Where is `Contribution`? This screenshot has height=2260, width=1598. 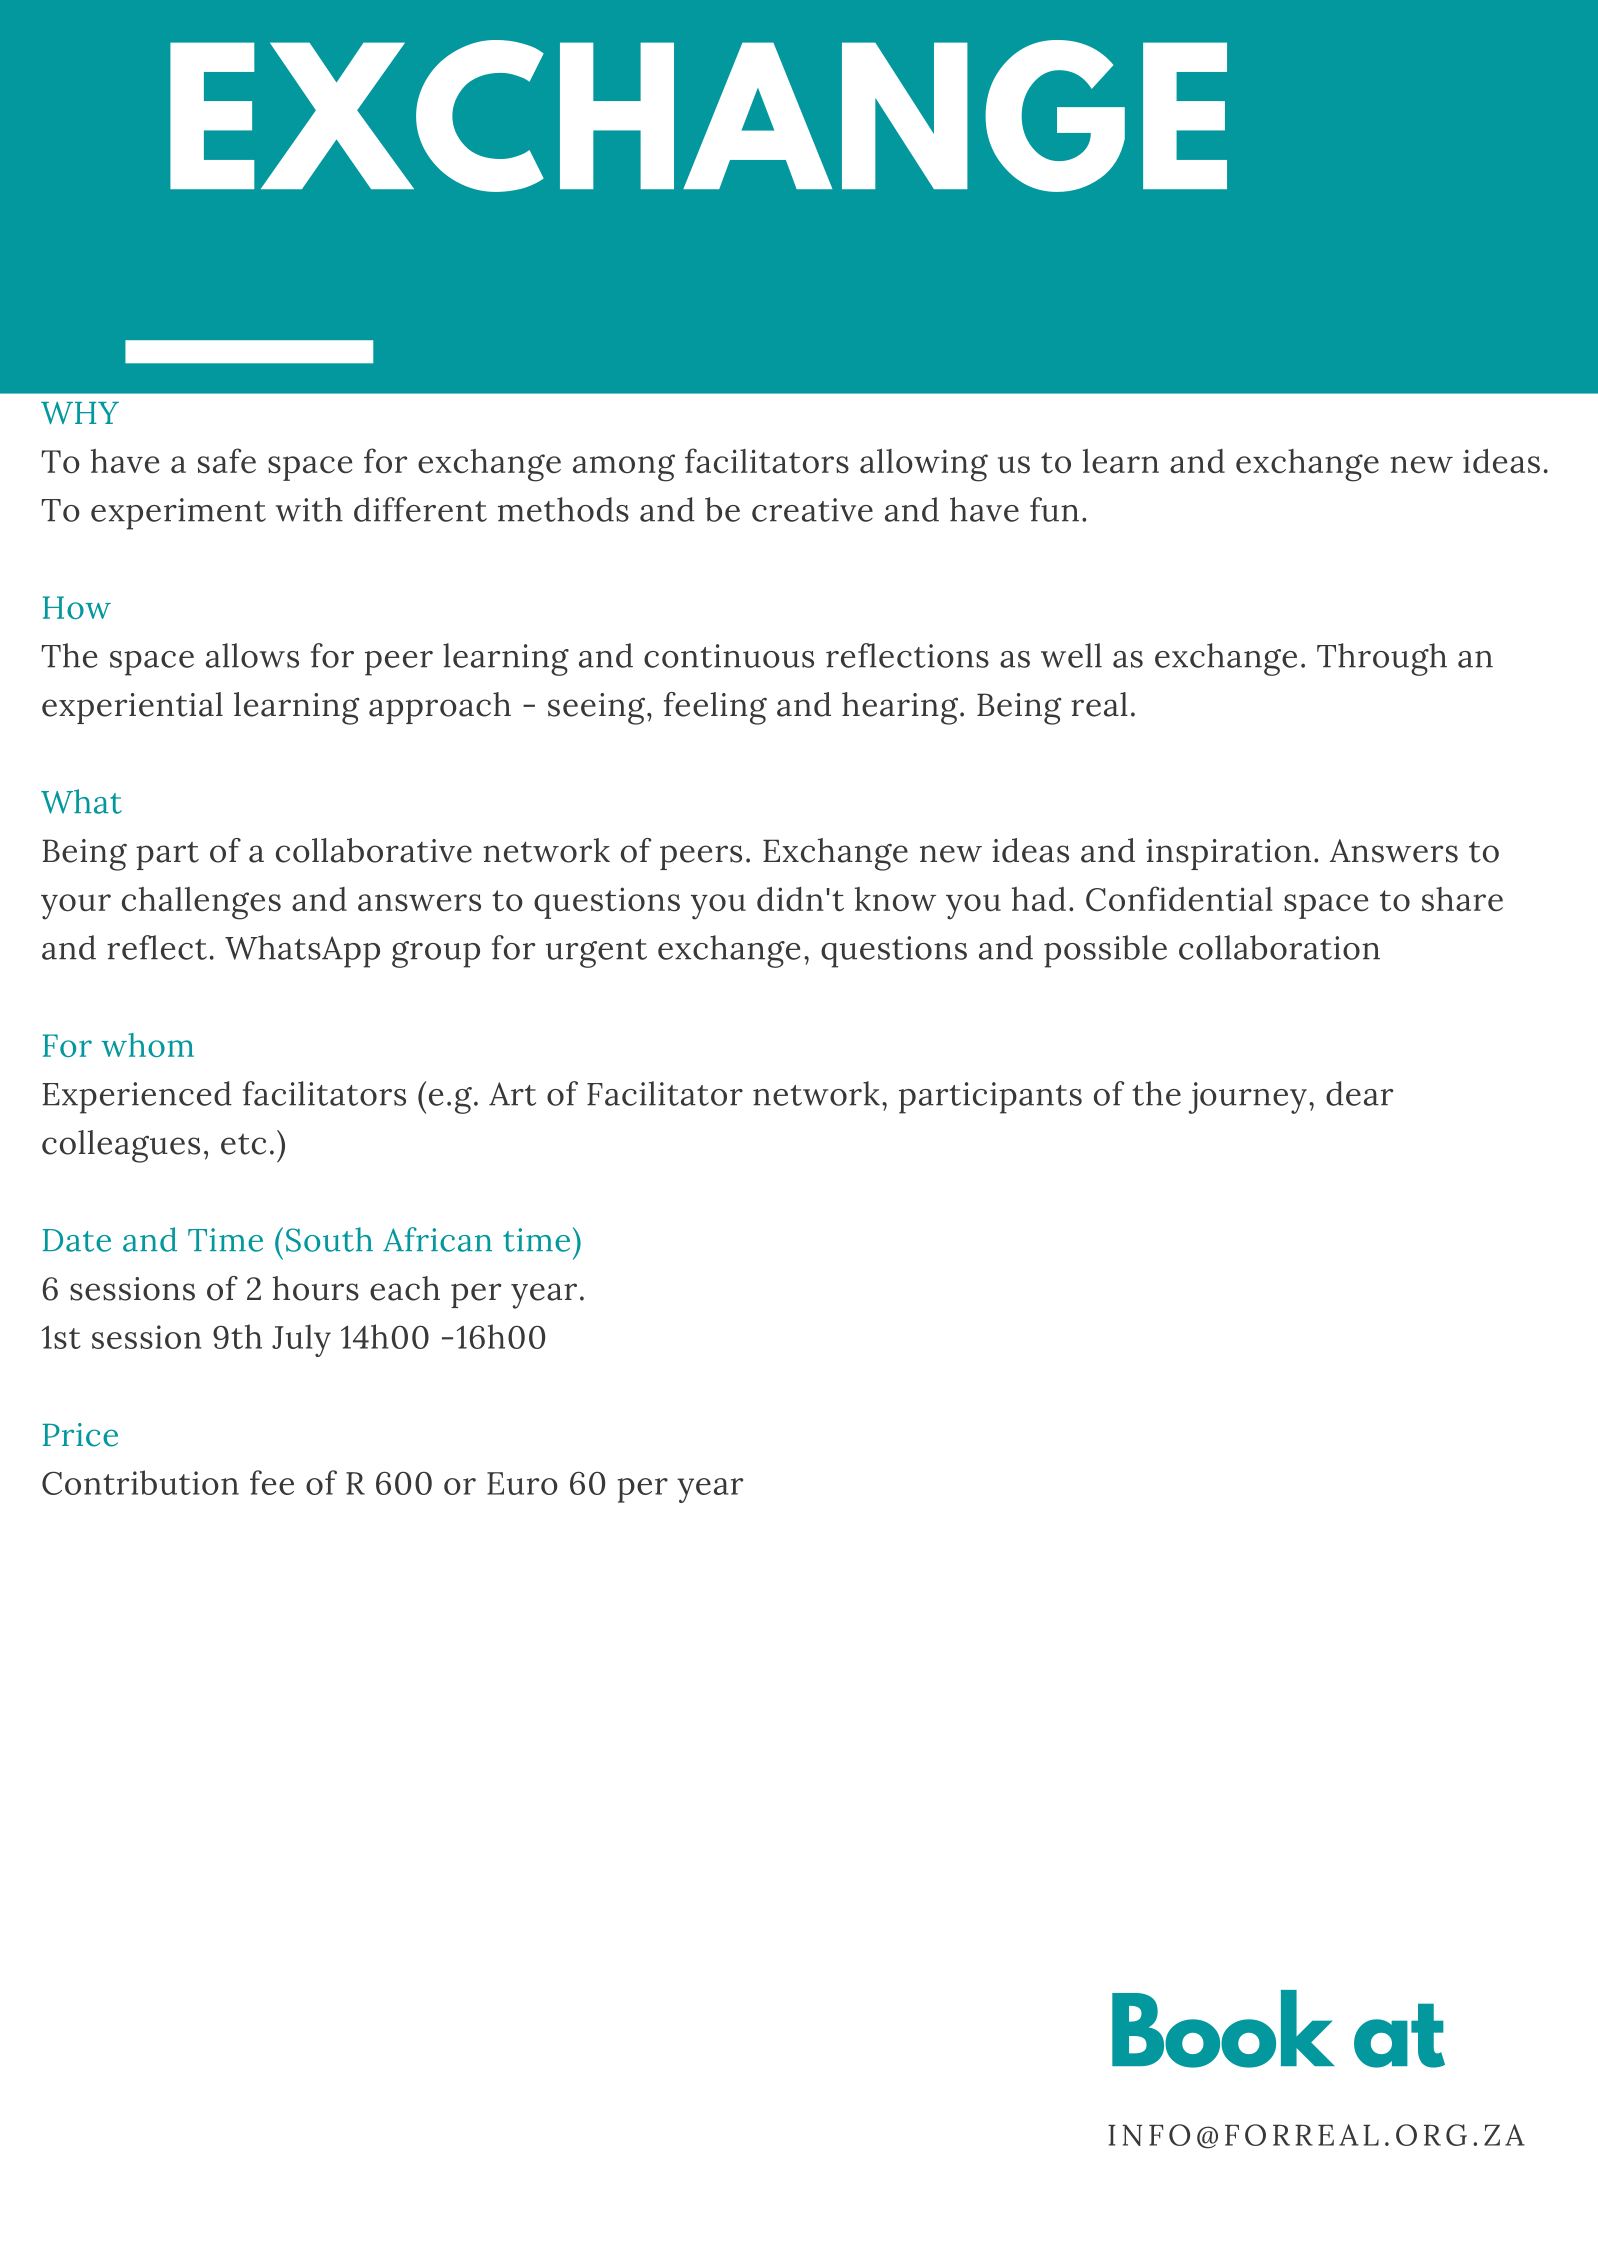 Contribution is located at coordinates (140, 1482).
